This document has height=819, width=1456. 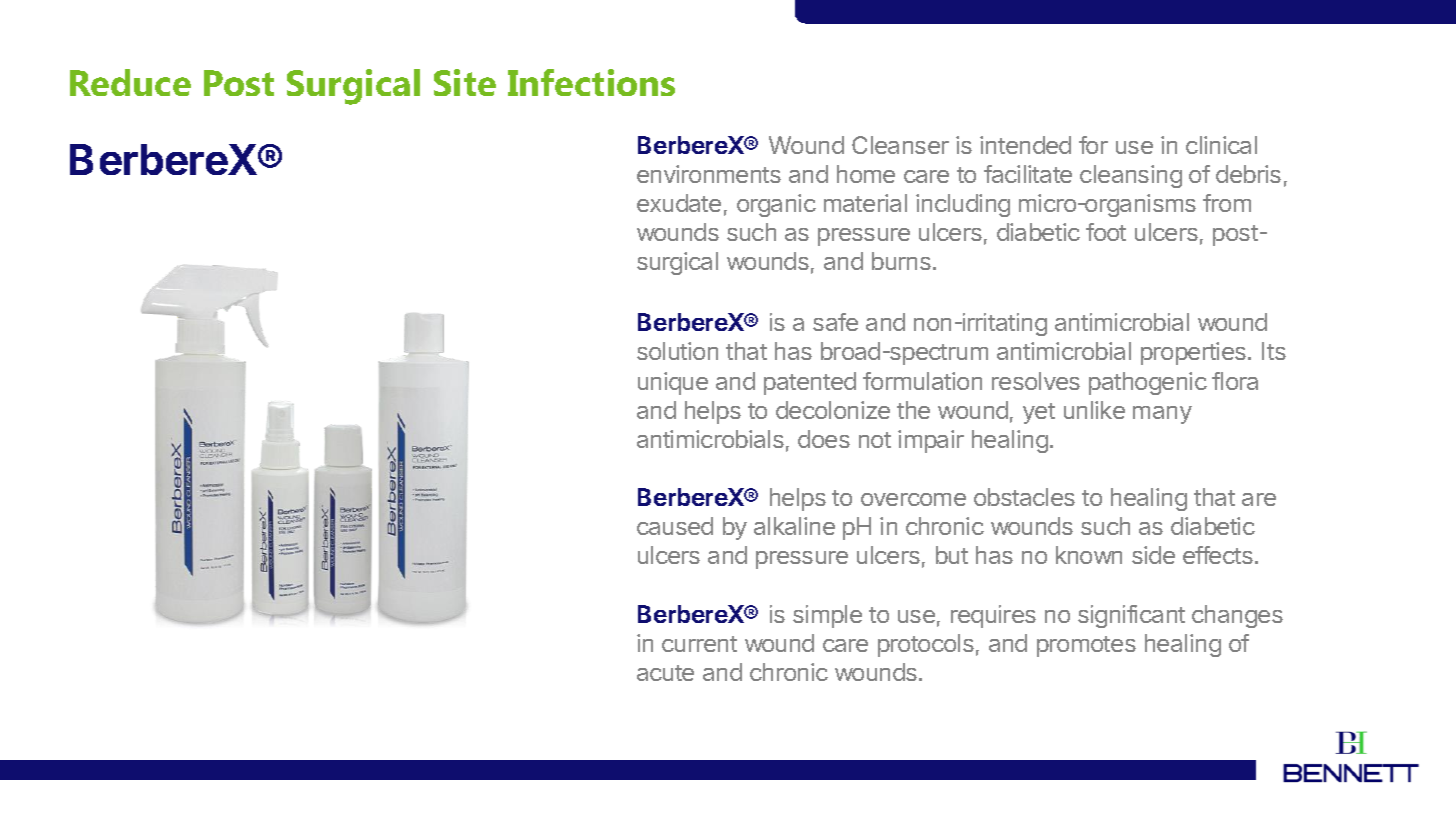 What do you see at coordinates (1086, 646) in the document?
I see `promotes` at bounding box center [1086, 646].
